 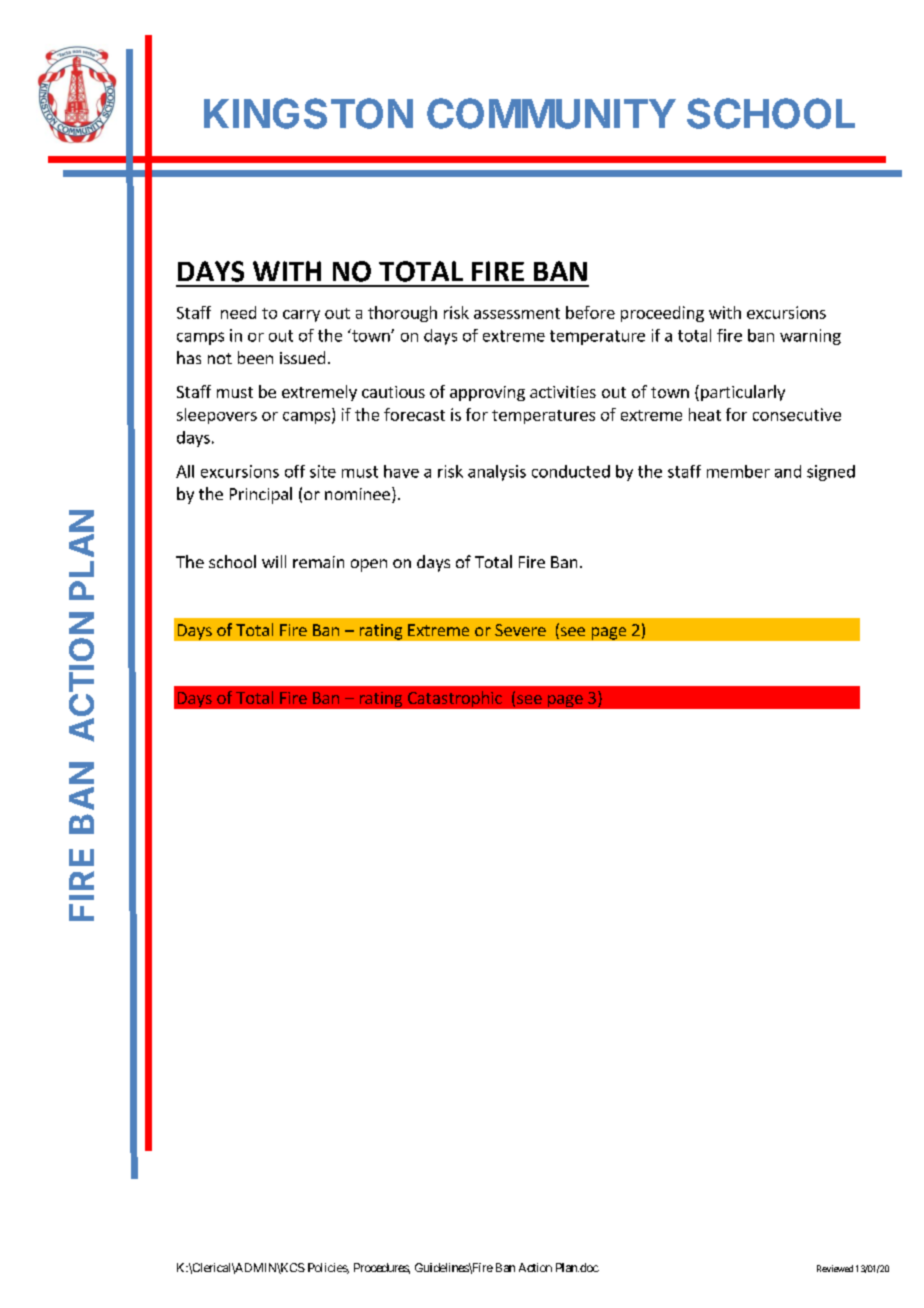 I want to click on Principal, so click(x=261, y=495).
